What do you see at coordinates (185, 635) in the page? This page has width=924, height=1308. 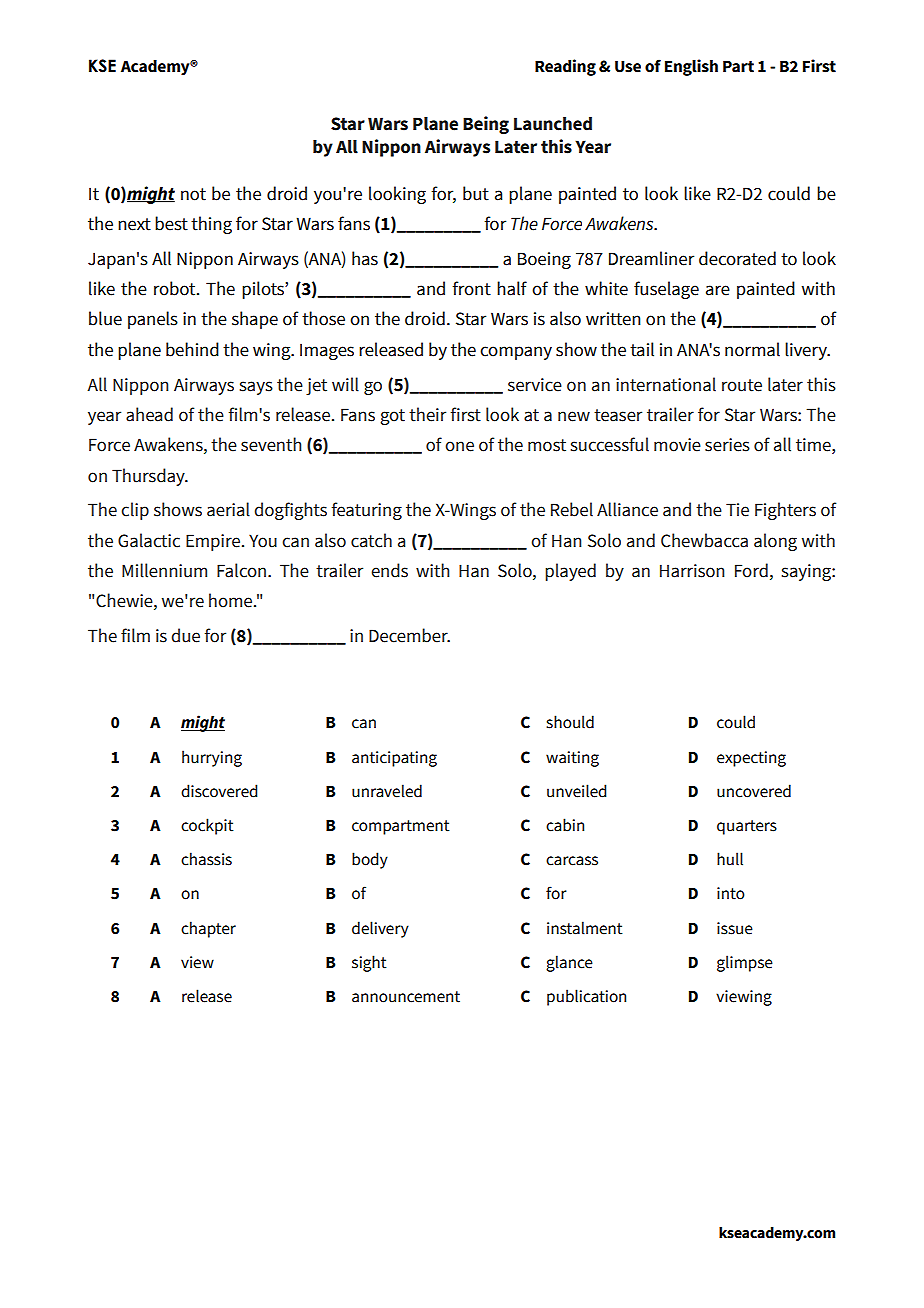 I see `due` at bounding box center [185, 635].
